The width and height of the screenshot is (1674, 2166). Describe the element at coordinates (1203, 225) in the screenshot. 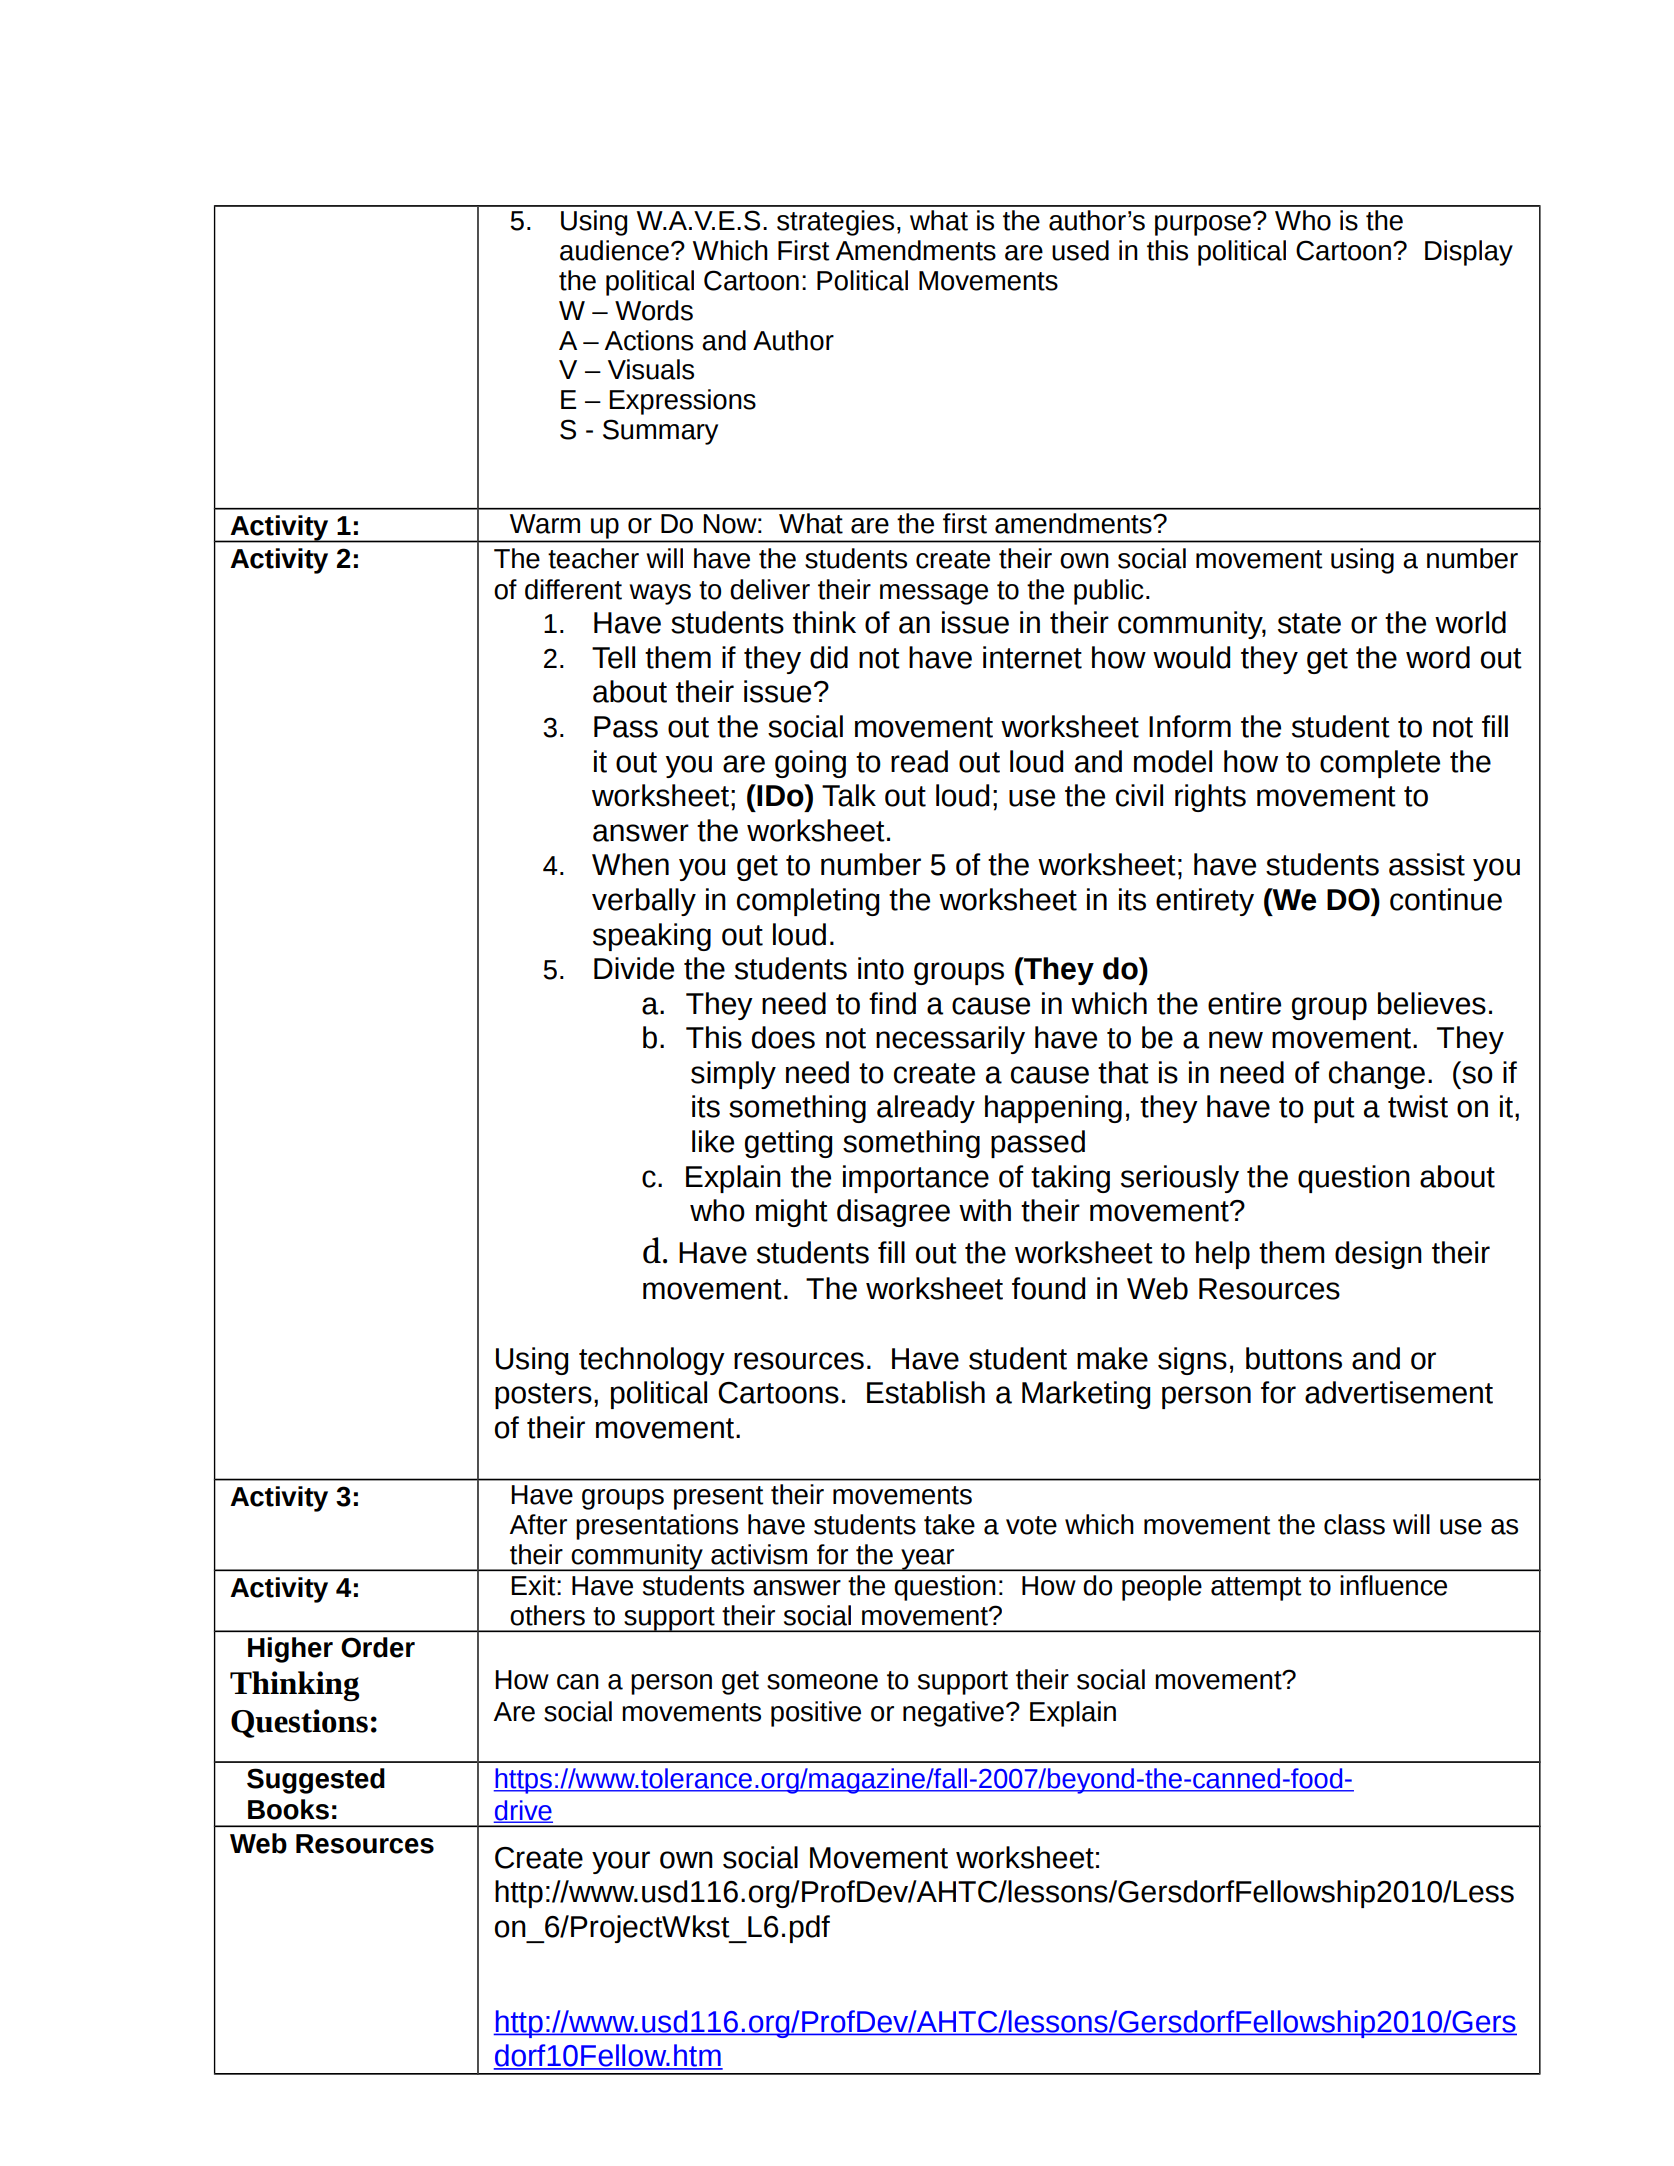

I see `purpose` at that location.
